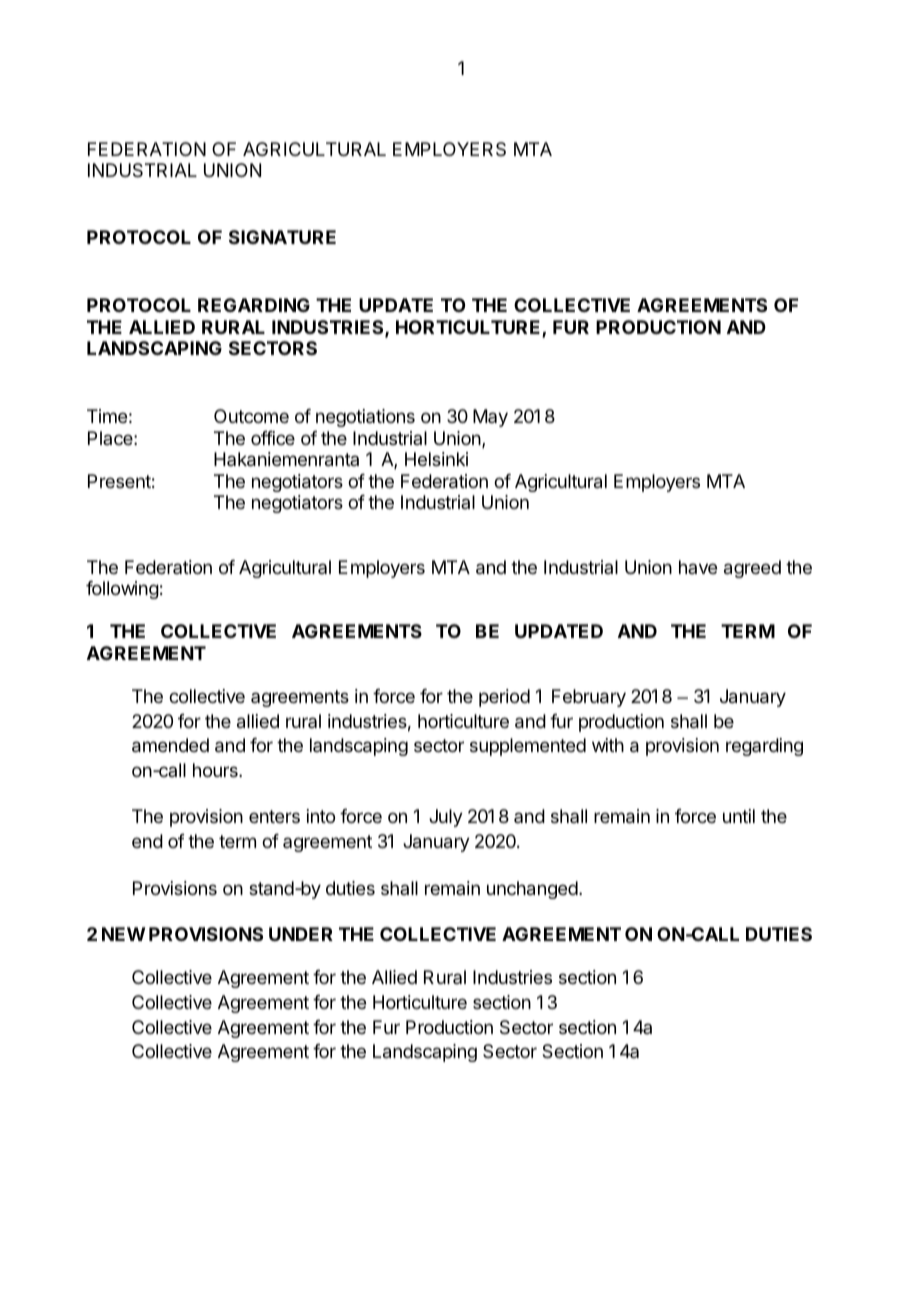 This image has height=1309, width=924. I want to click on supplemented, so click(528, 747).
